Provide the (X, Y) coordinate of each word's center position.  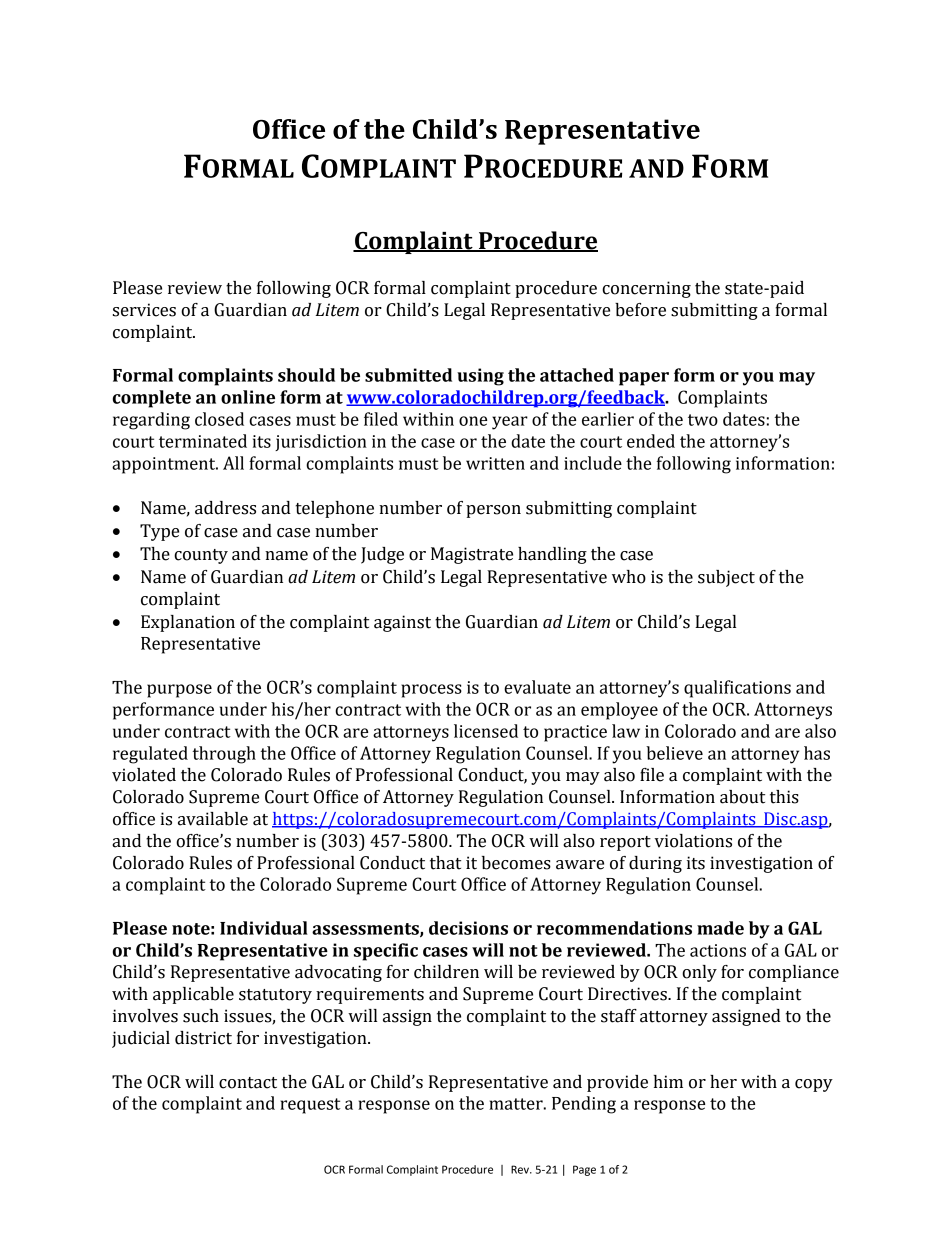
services (144, 310)
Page (584, 1170)
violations (693, 841)
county (201, 556)
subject (726, 578)
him (668, 1081)
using (480, 377)
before (640, 310)
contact (248, 1083)
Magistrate (472, 555)
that (445, 863)
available (213, 819)
